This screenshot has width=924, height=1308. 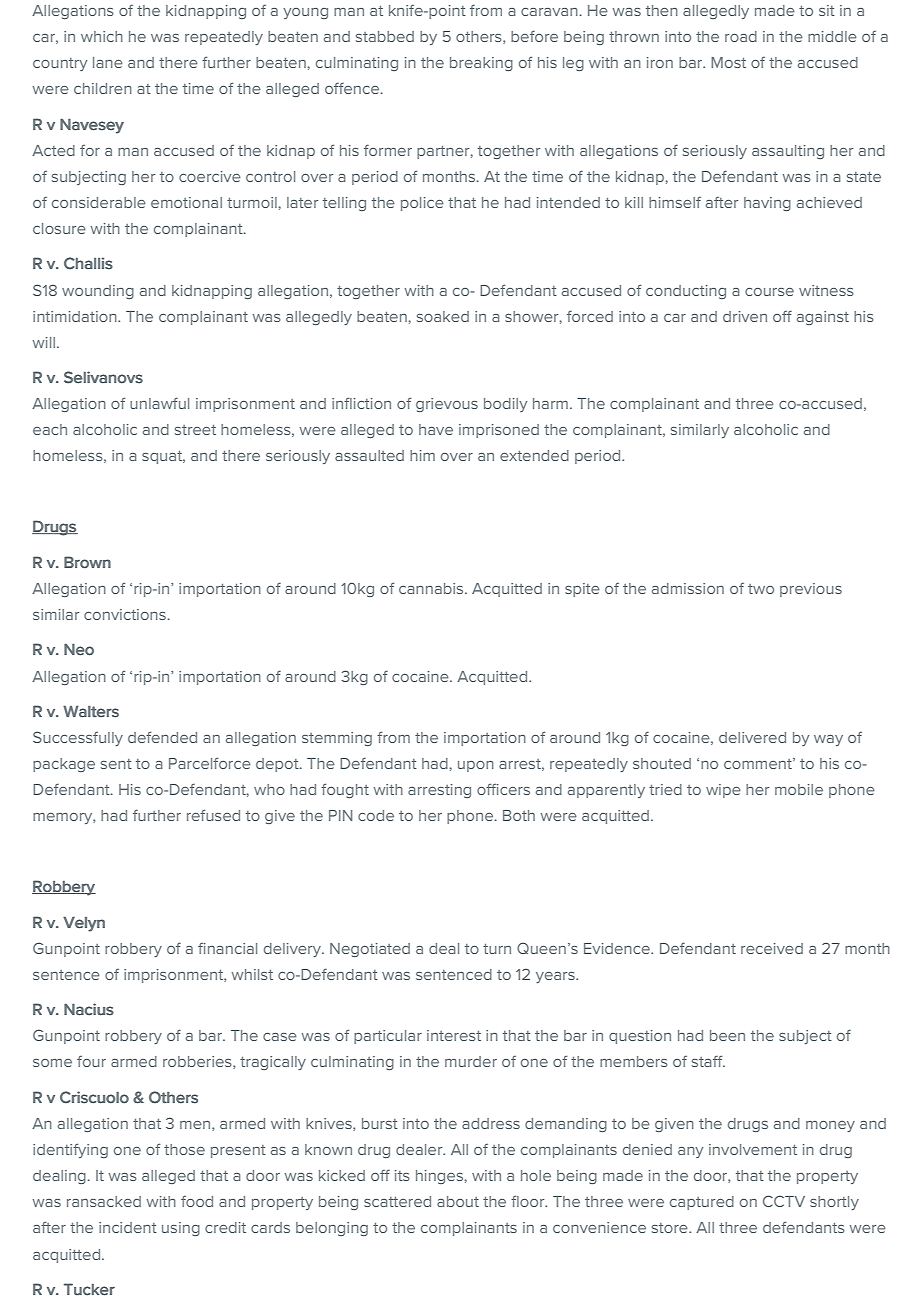 I want to click on lane, so click(x=108, y=62).
